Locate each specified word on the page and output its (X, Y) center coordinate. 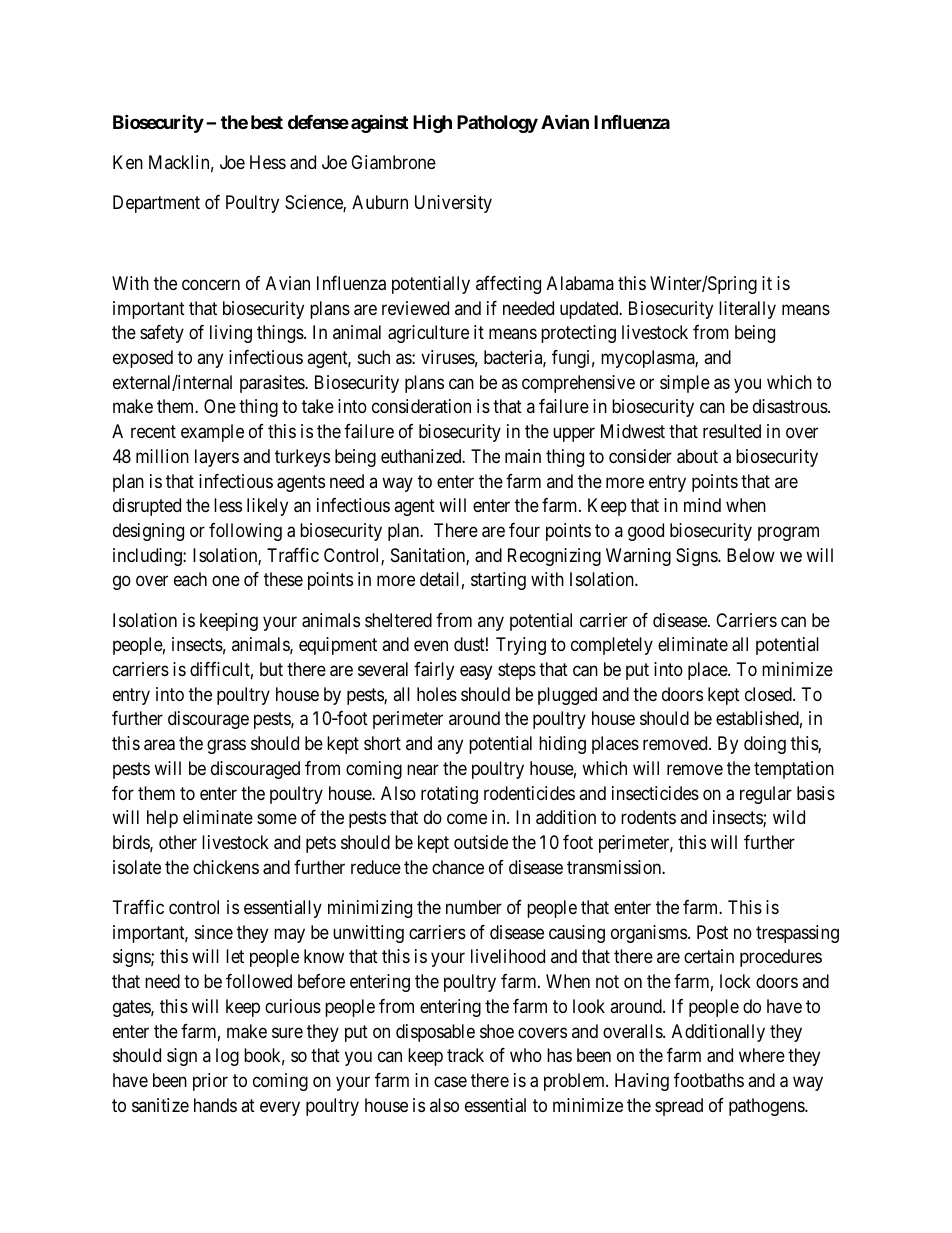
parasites (273, 384)
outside (481, 842)
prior (210, 1082)
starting (498, 581)
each (190, 579)
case (450, 1081)
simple (685, 384)
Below (751, 555)
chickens (226, 867)
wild (789, 817)
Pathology (497, 124)
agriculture (428, 334)
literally (747, 310)
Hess (268, 162)
